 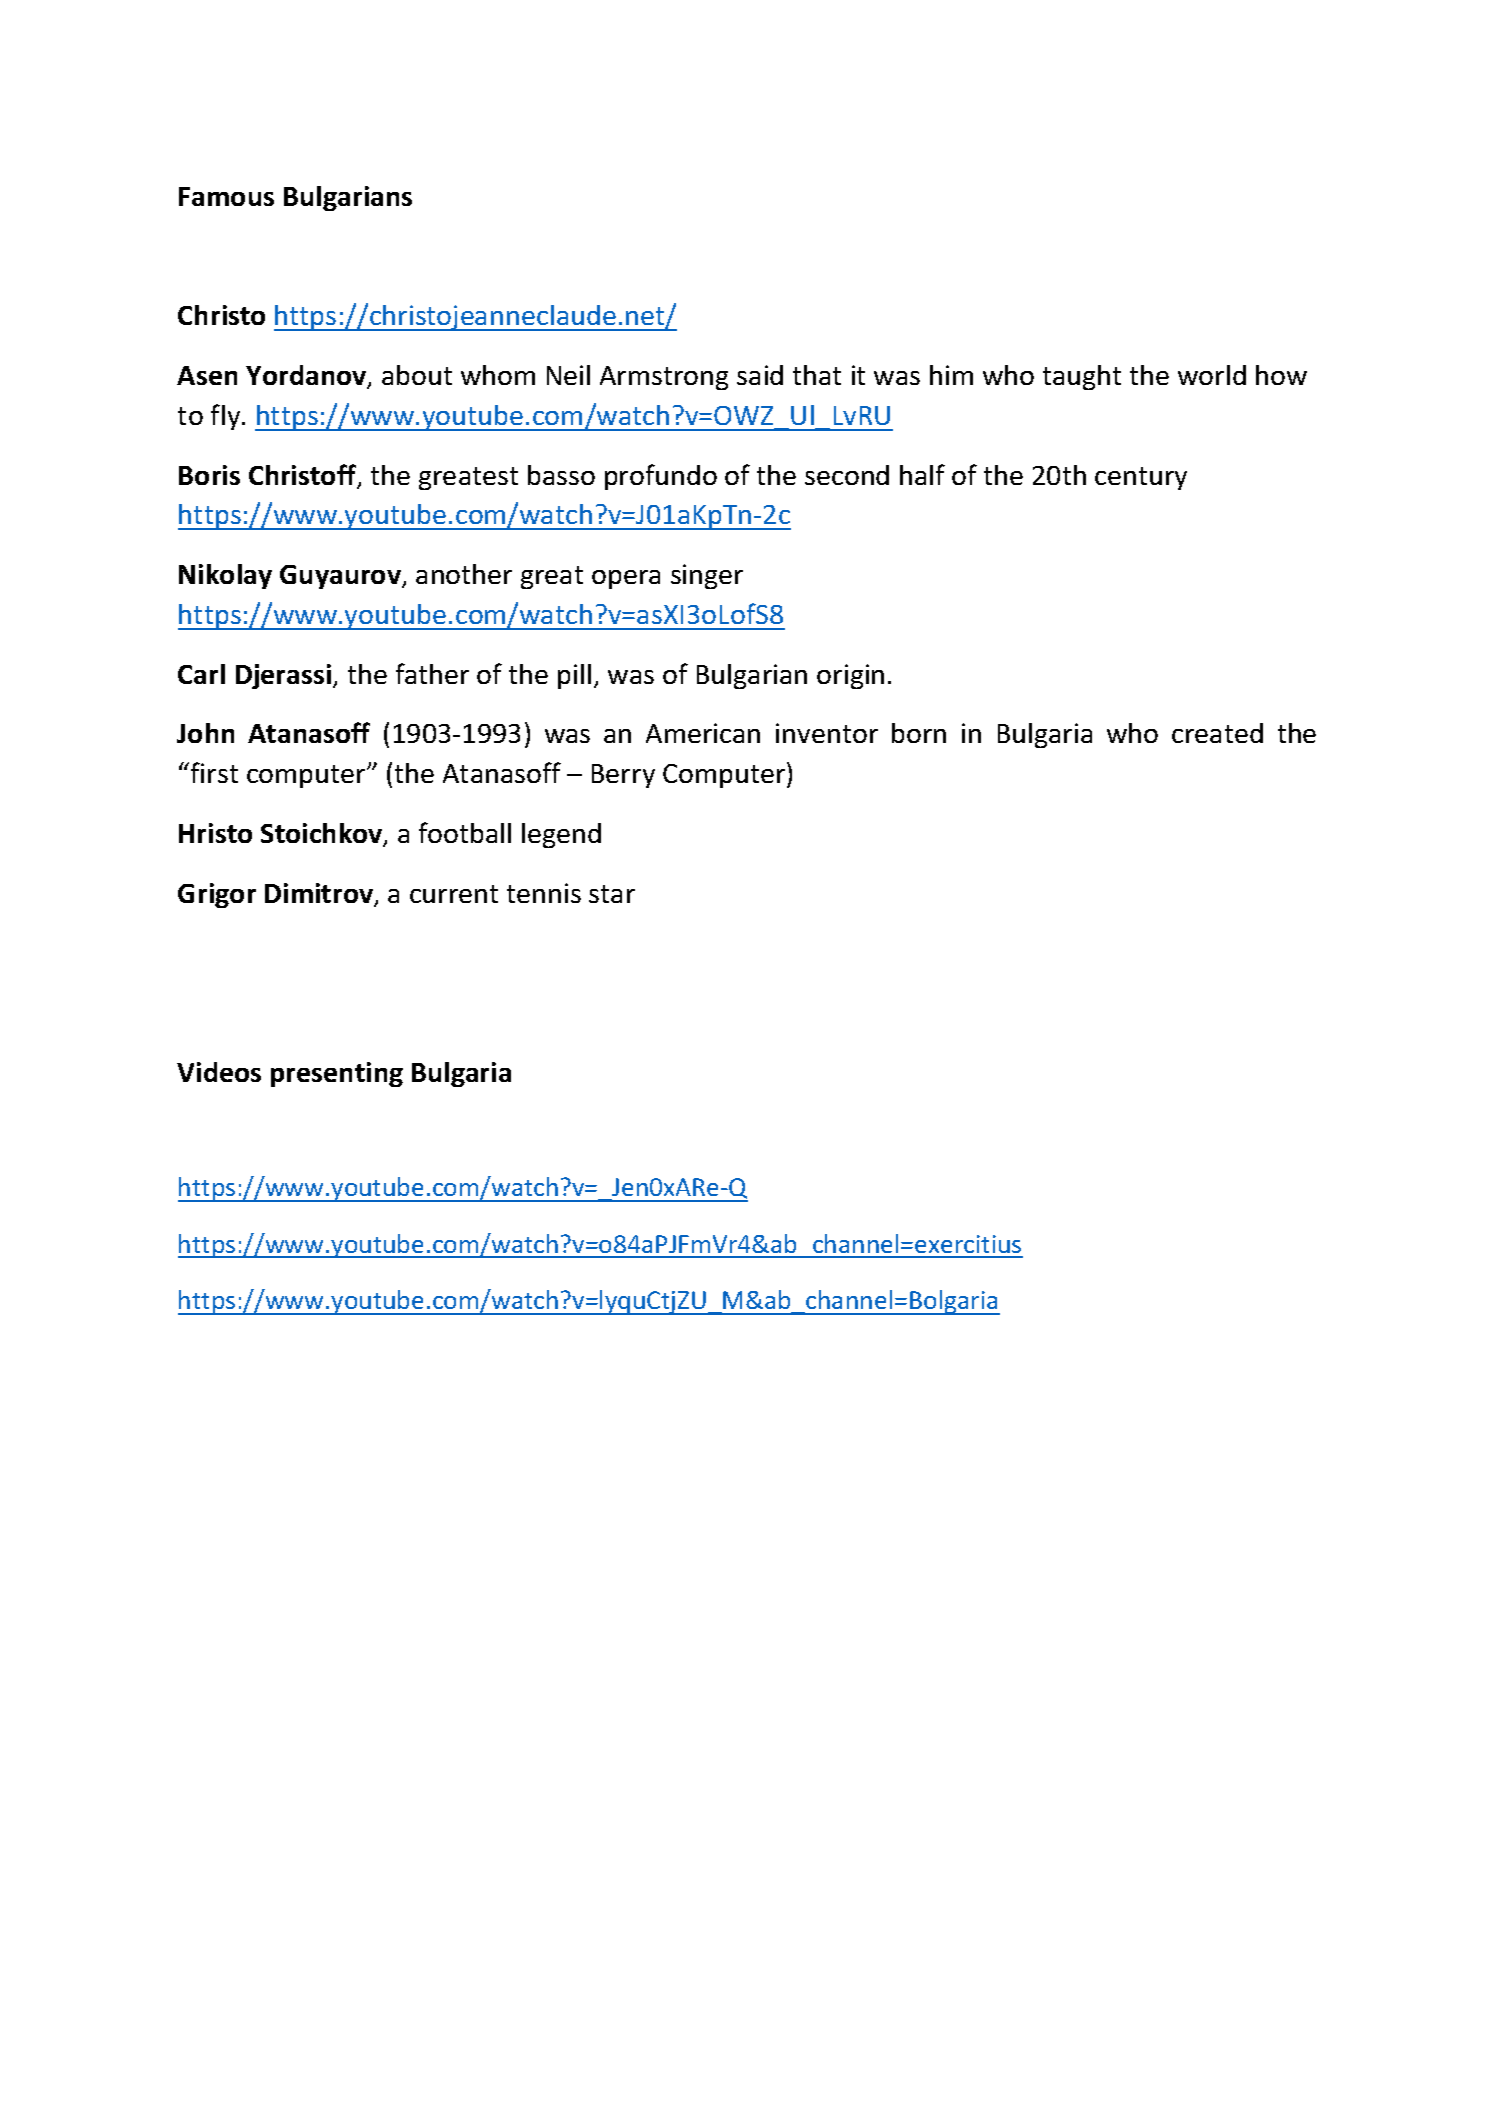 I want to click on world, so click(x=1212, y=375).
